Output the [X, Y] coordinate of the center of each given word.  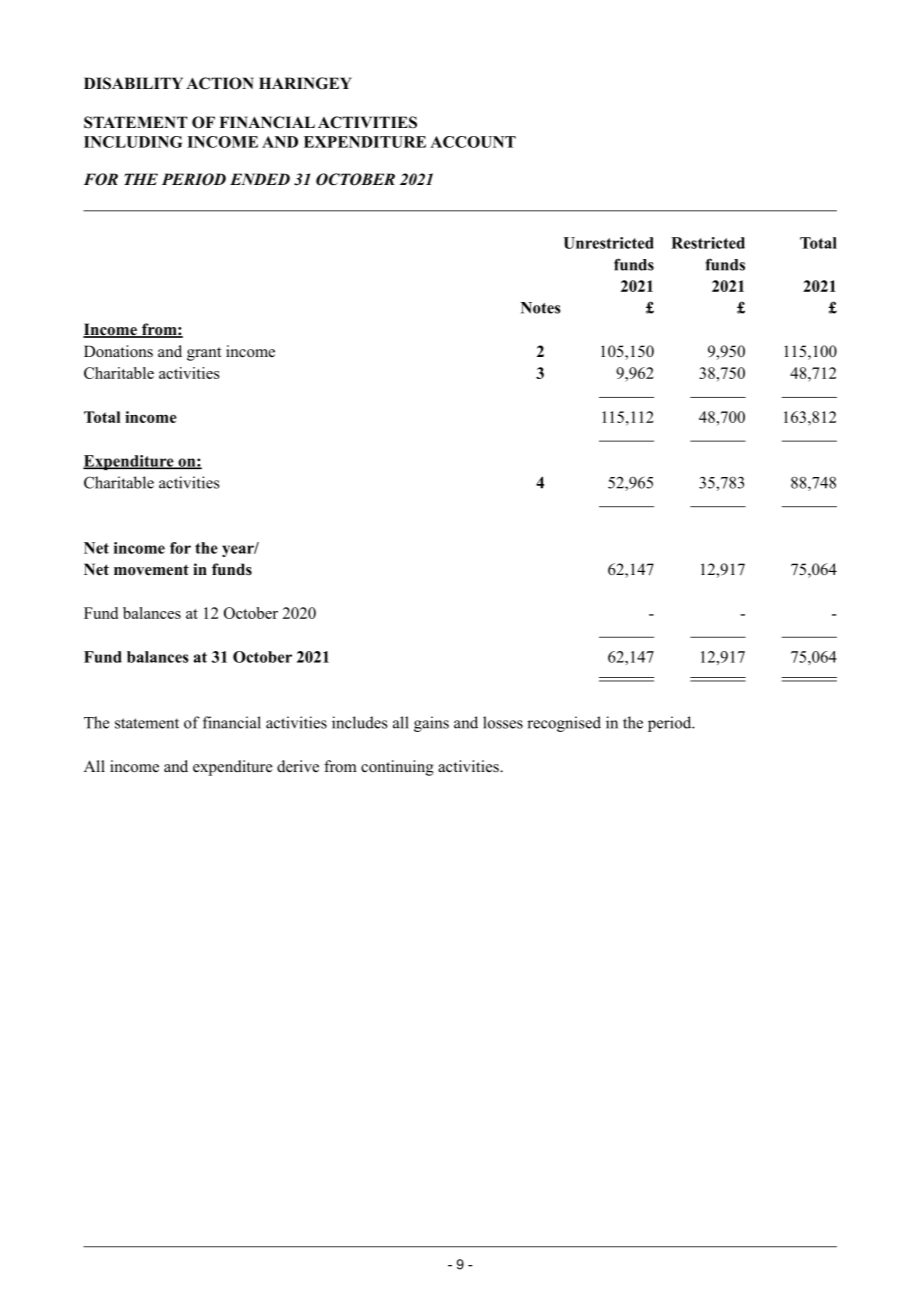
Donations [118, 351]
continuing [397, 768]
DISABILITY [133, 83]
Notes [541, 308]
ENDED [260, 179]
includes [360, 722]
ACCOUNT [473, 142]
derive [298, 766]
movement [151, 570]
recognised [564, 724]
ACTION [220, 83]
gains [431, 724]
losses [503, 722]
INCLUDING [133, 142]
